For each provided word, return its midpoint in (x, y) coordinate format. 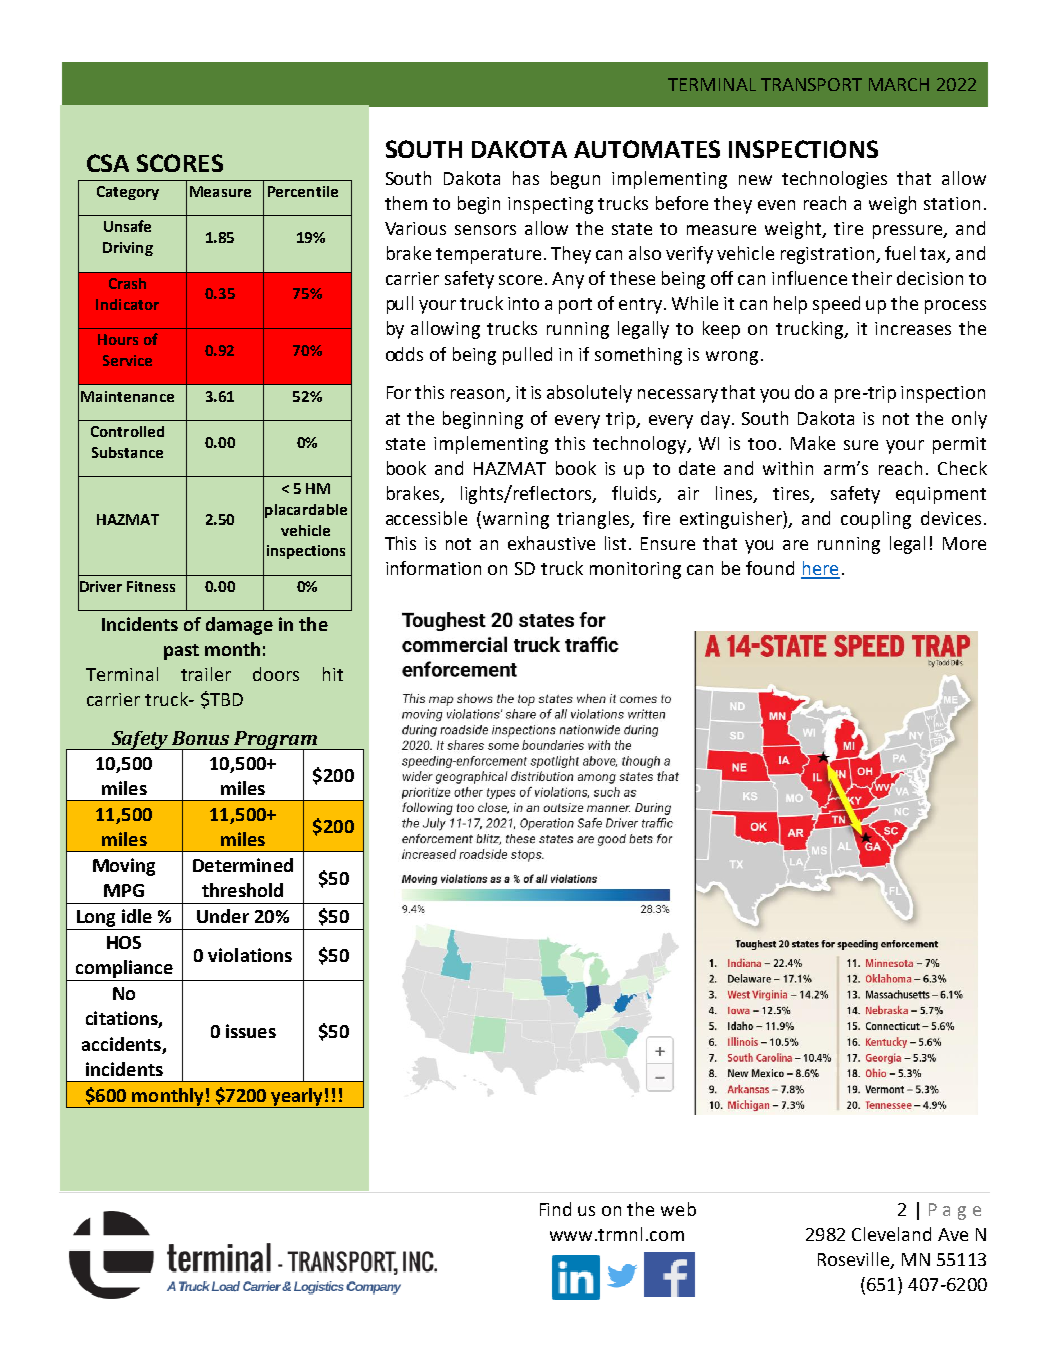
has (526, 178)
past (181, 652)
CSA (108, 163)
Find (555, 1209)
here (820, 569)
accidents (121, 1044)
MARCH (899, 84)
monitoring (635, 570)
